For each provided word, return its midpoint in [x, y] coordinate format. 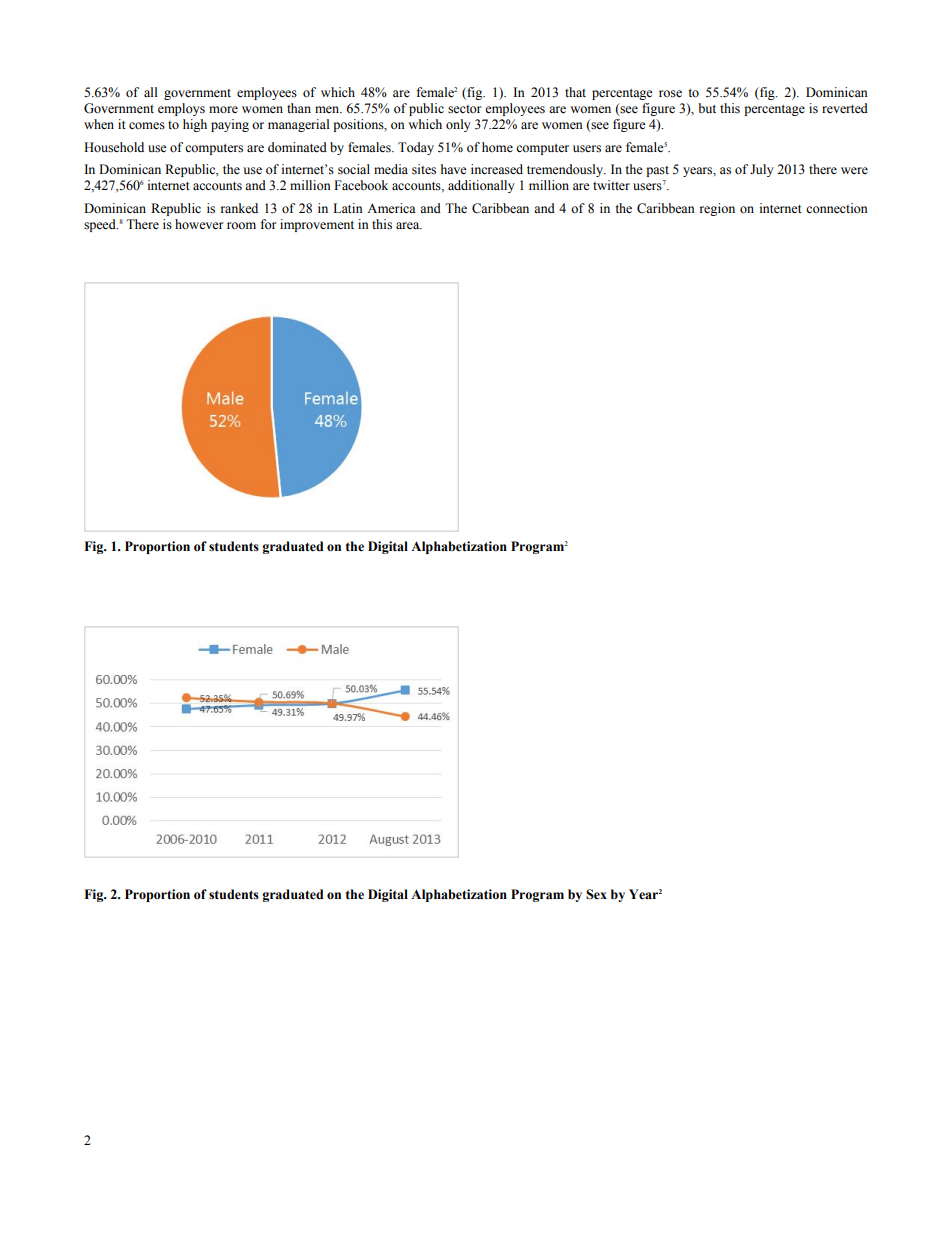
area [409, 225]
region [717, 209]
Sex [596, 894]
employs [181, 109]
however [199, 224]
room [241, 226]
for [268, 224]
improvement [317, 225]
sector [464, 109]
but [707, 108]
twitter [611, 185]
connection [837, 208]
